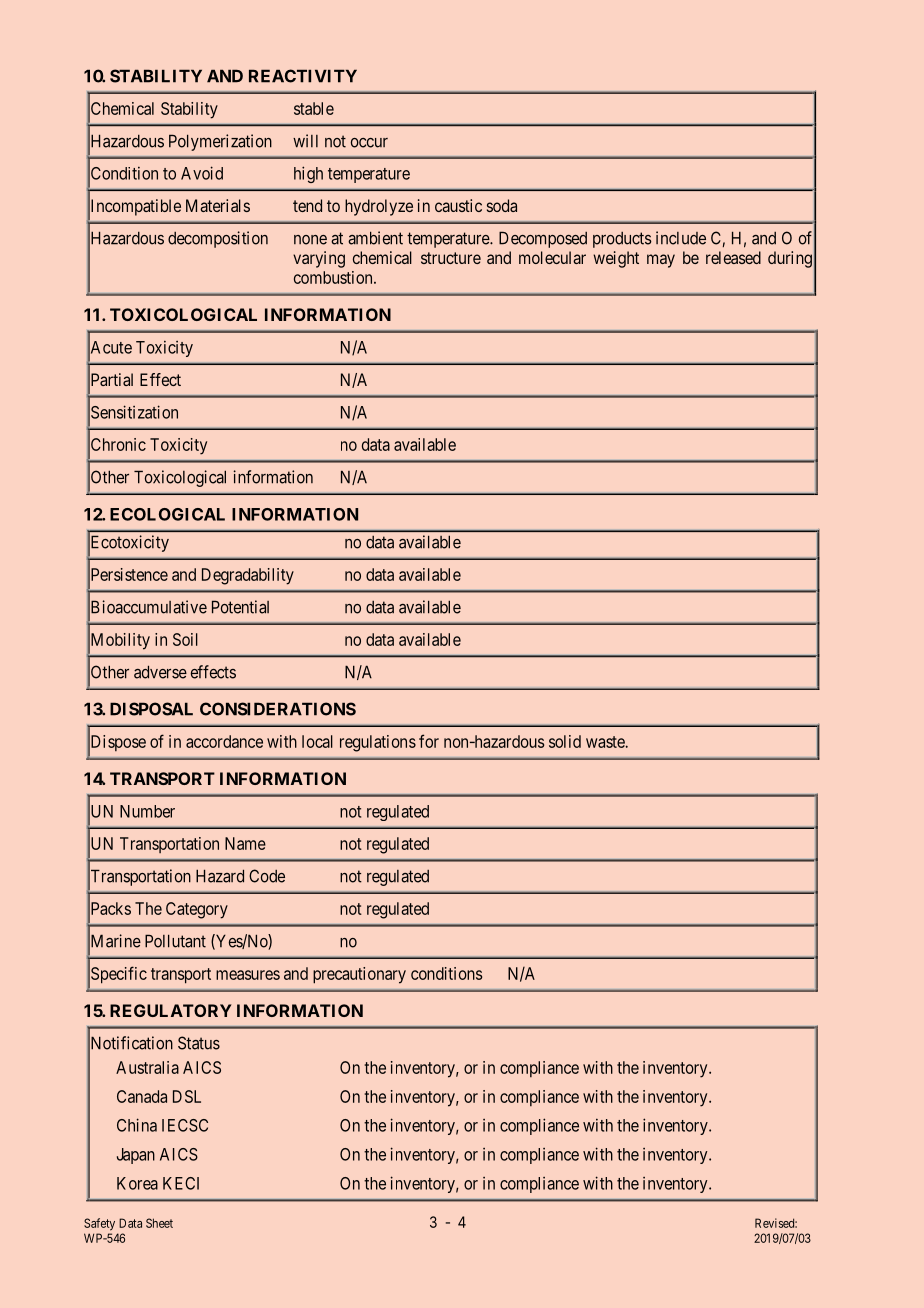 This page has width=924, height=1308. Describe the element at coordinates (359, 975) in the page. I see `precautionary` at that location.
